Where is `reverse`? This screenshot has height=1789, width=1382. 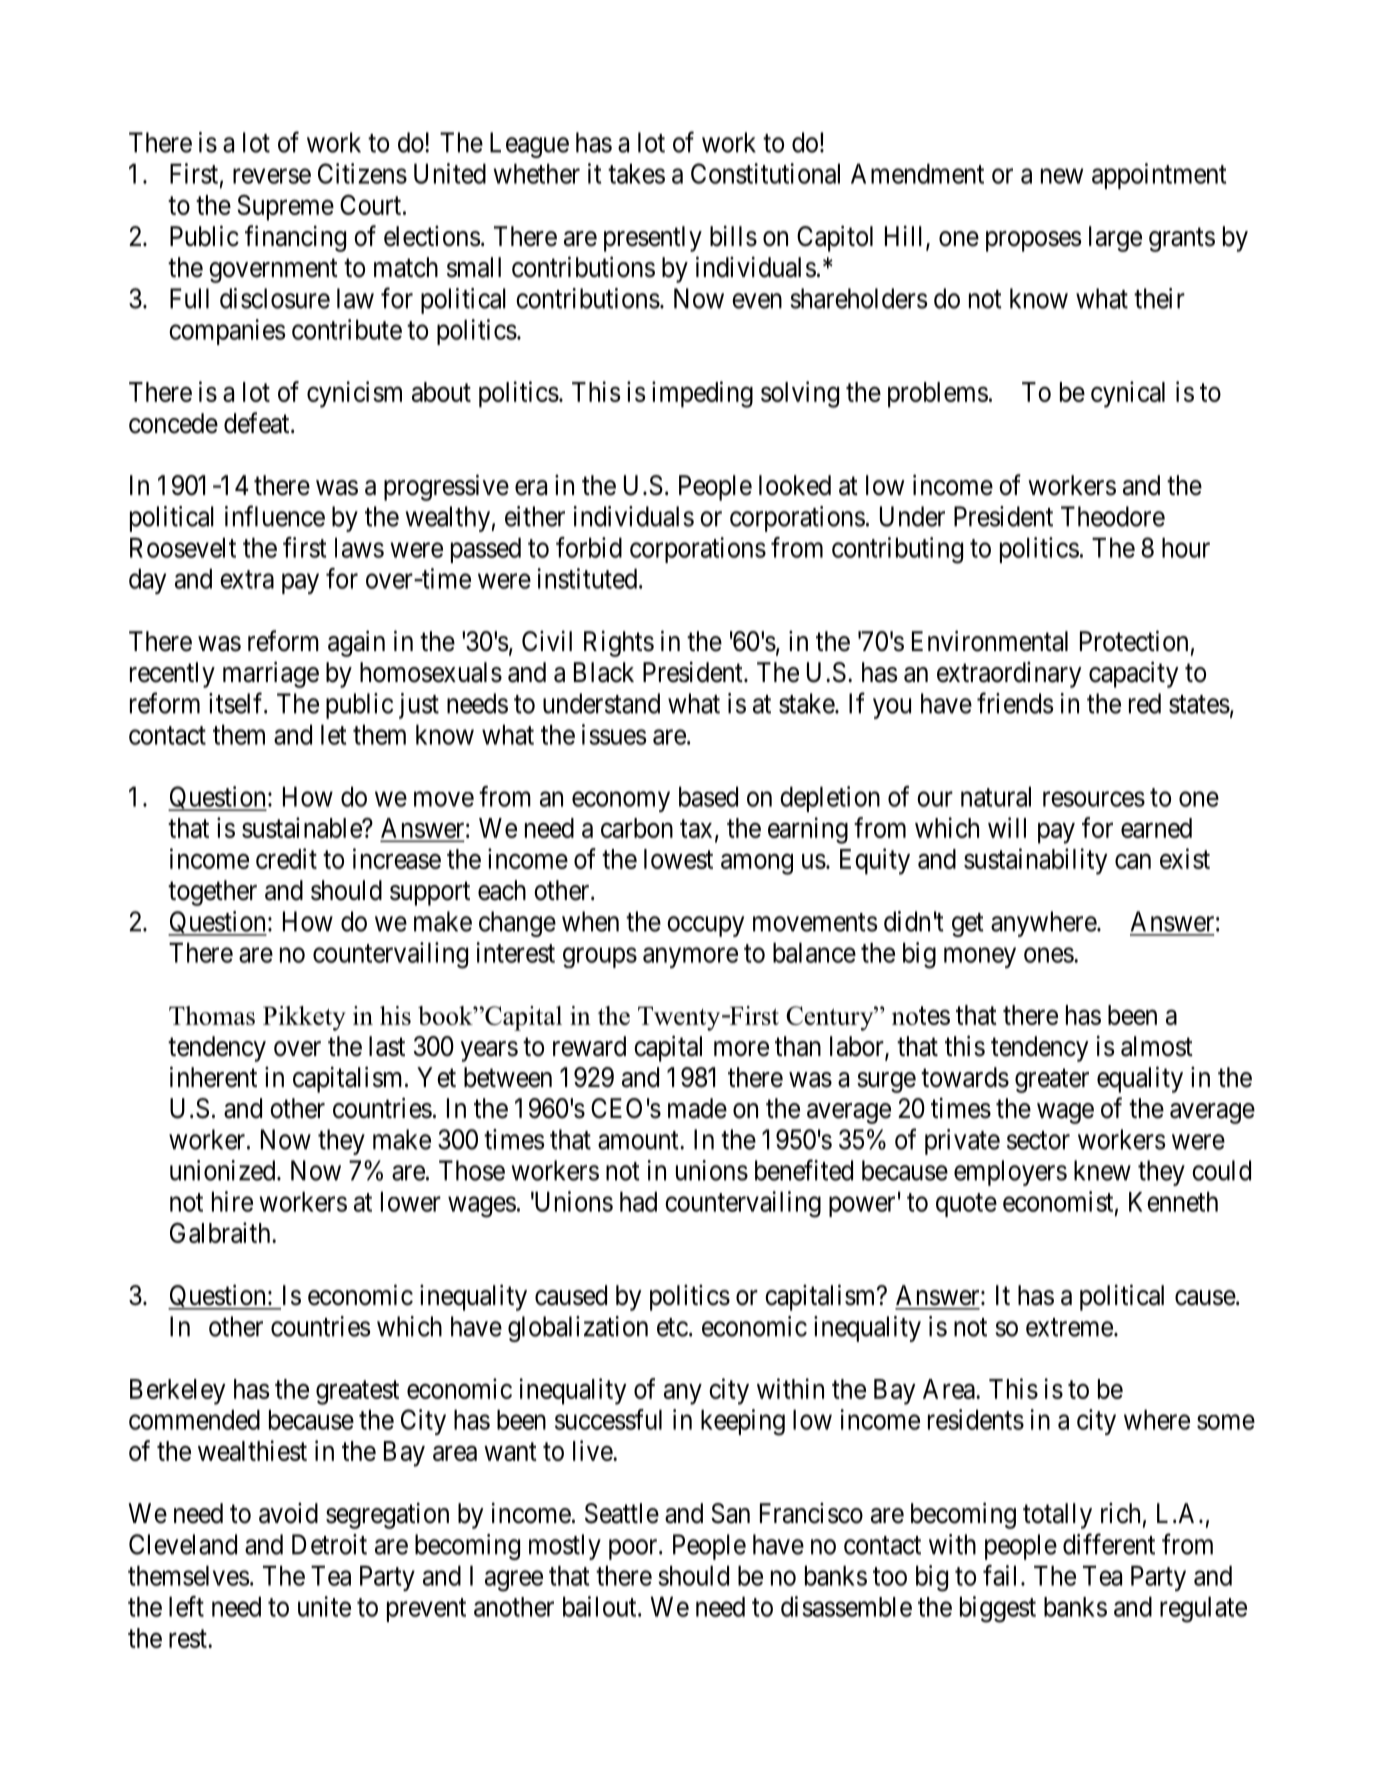 reverse is located at coordinates (272, 176).
